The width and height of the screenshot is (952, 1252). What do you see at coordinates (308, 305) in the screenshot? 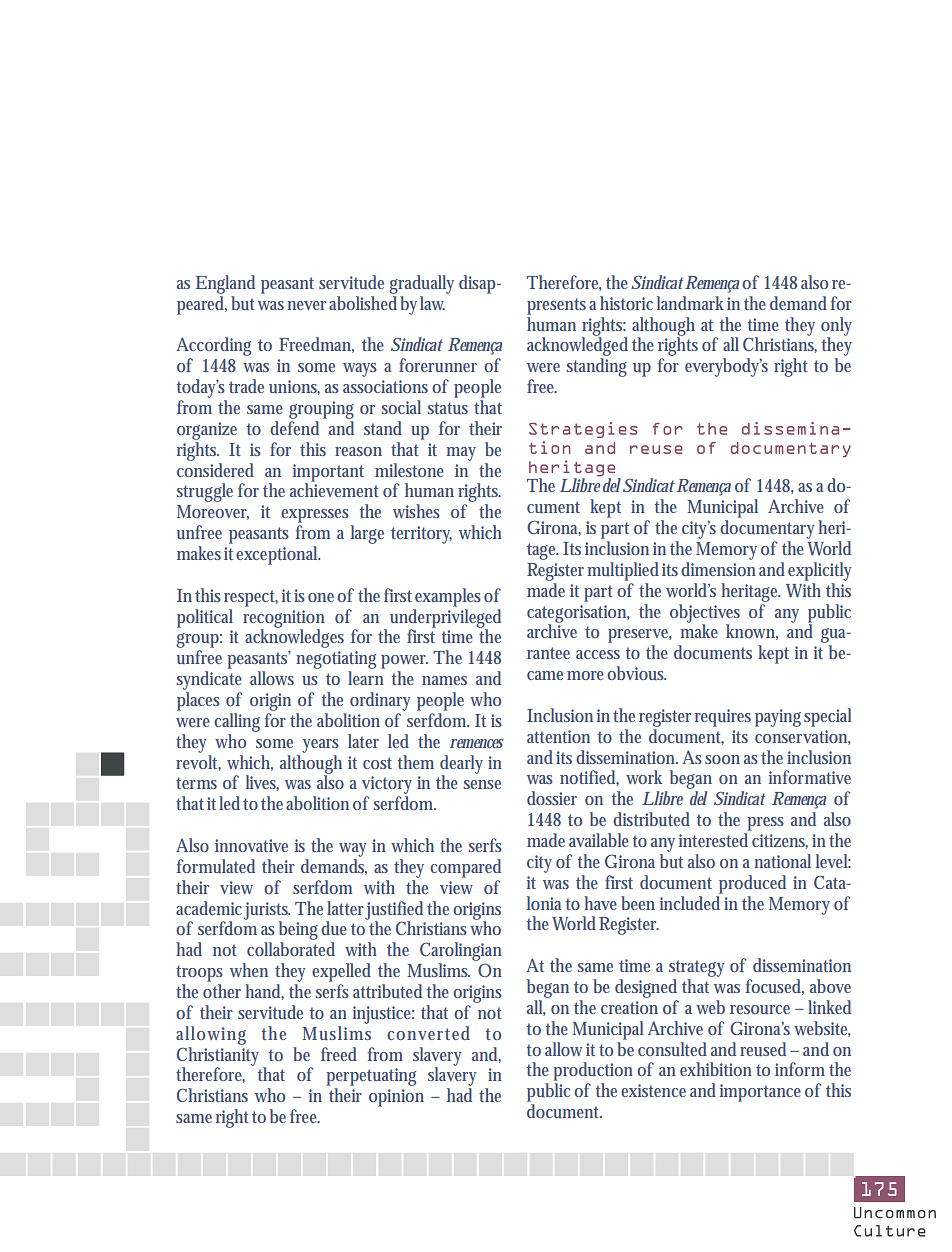
I see `never` at bounding box center [308, 305].
